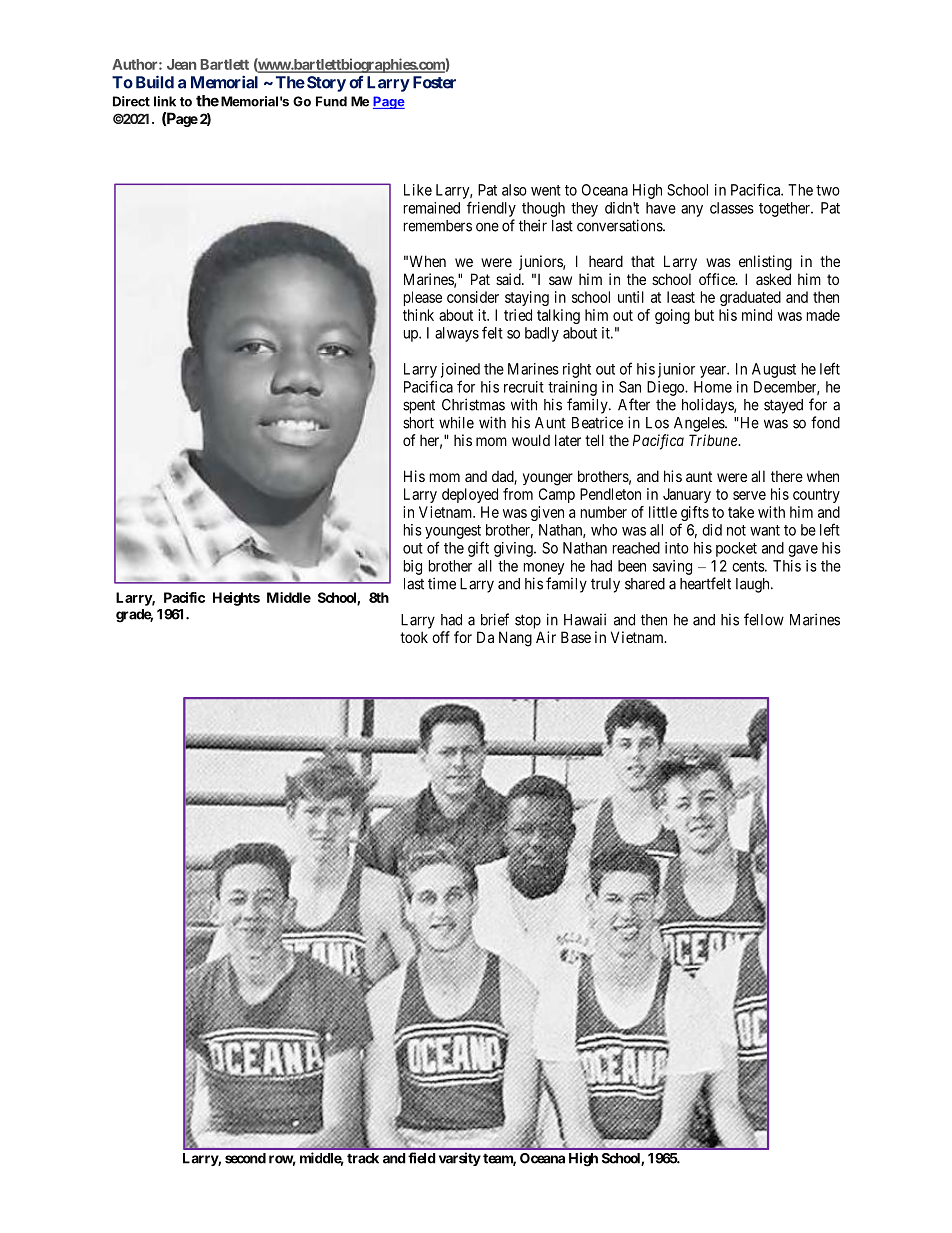 The height and width of the image is (1233, 952). Describe the element at coordinates (421, 1158) in the image. I see `field` at that location.
